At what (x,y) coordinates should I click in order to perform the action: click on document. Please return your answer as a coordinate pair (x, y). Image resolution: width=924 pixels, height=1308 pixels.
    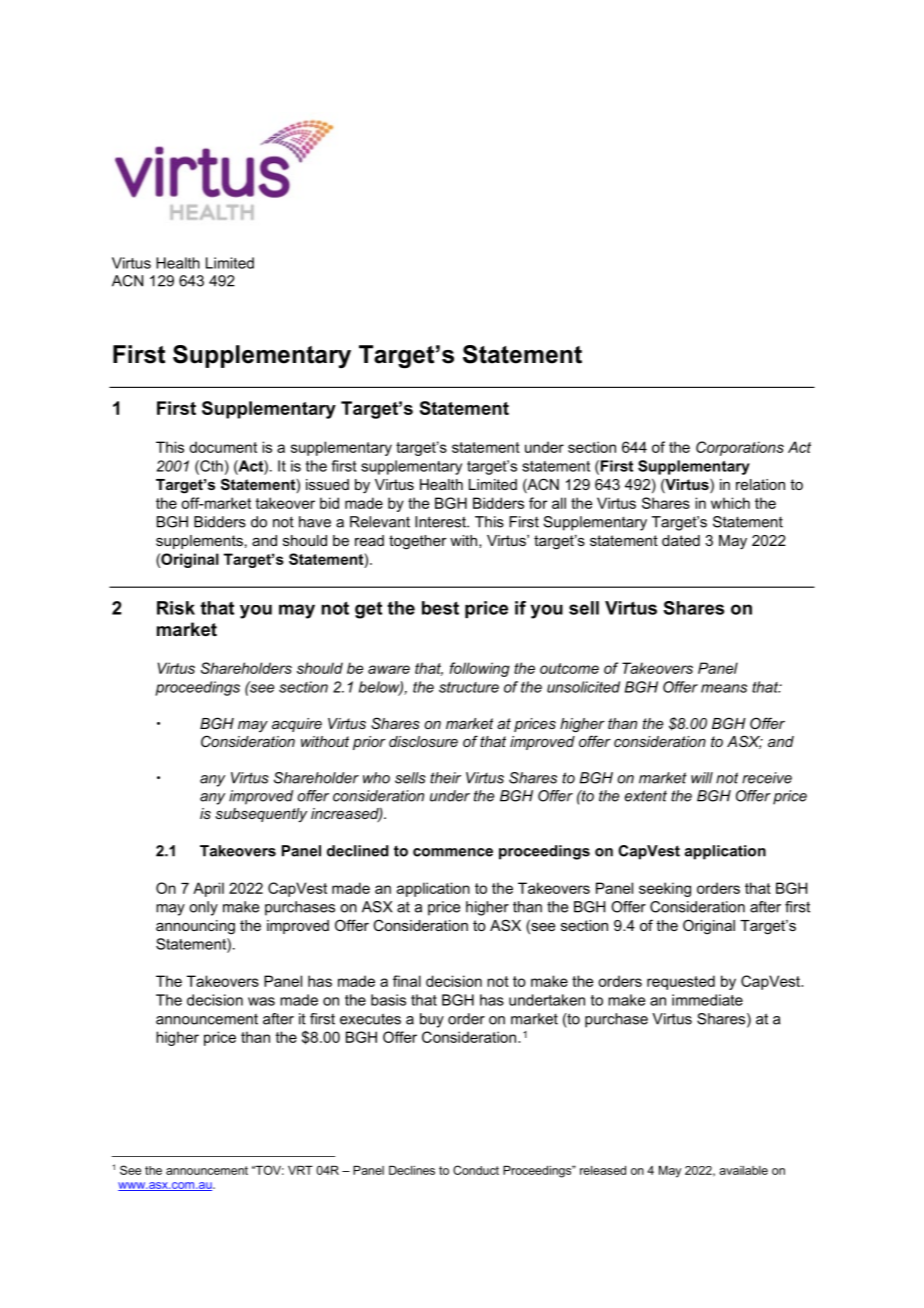
    Looking at the image, I should click on (223, 447).
